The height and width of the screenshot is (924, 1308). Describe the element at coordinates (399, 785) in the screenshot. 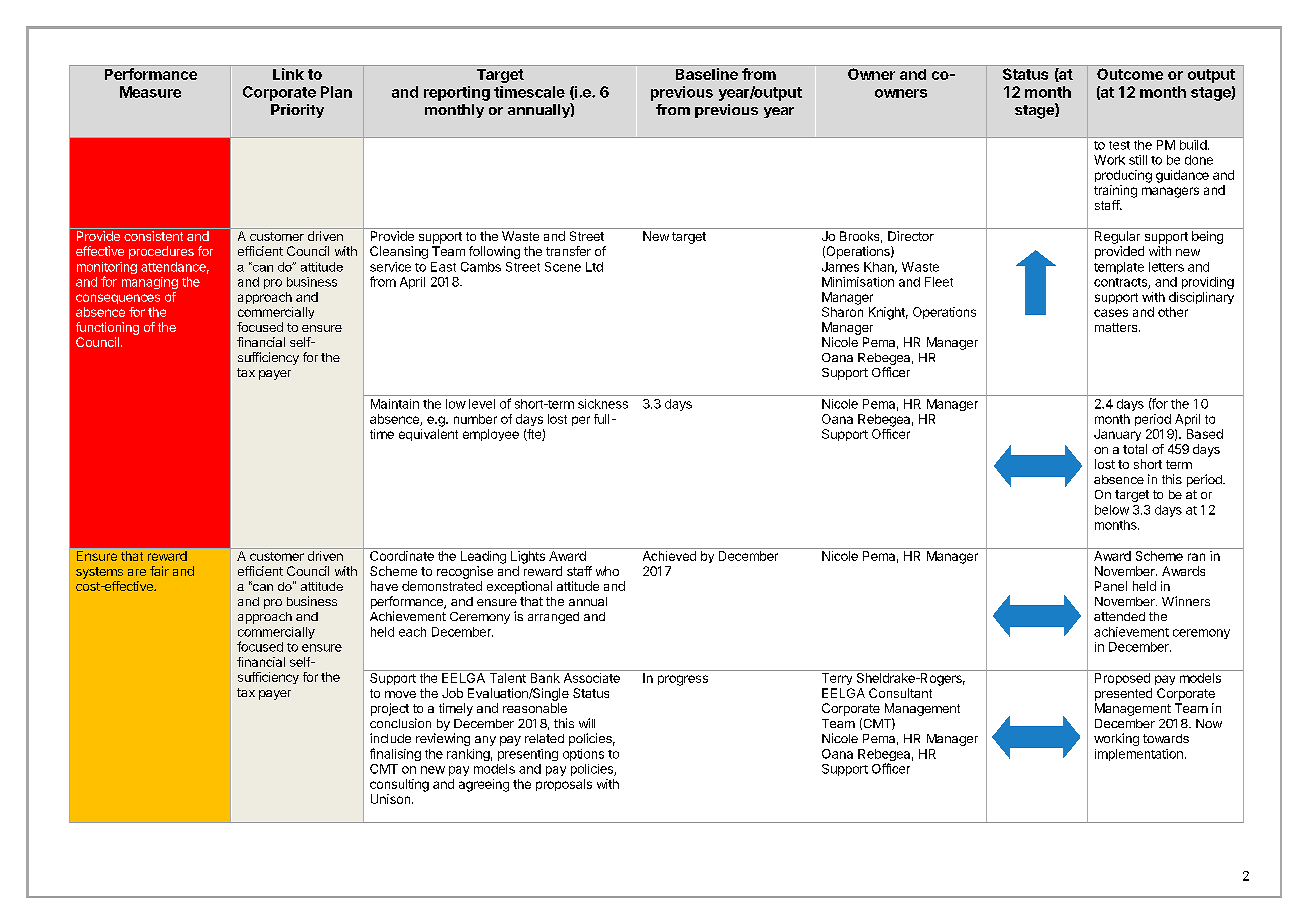

I see `consulting` at that location.
